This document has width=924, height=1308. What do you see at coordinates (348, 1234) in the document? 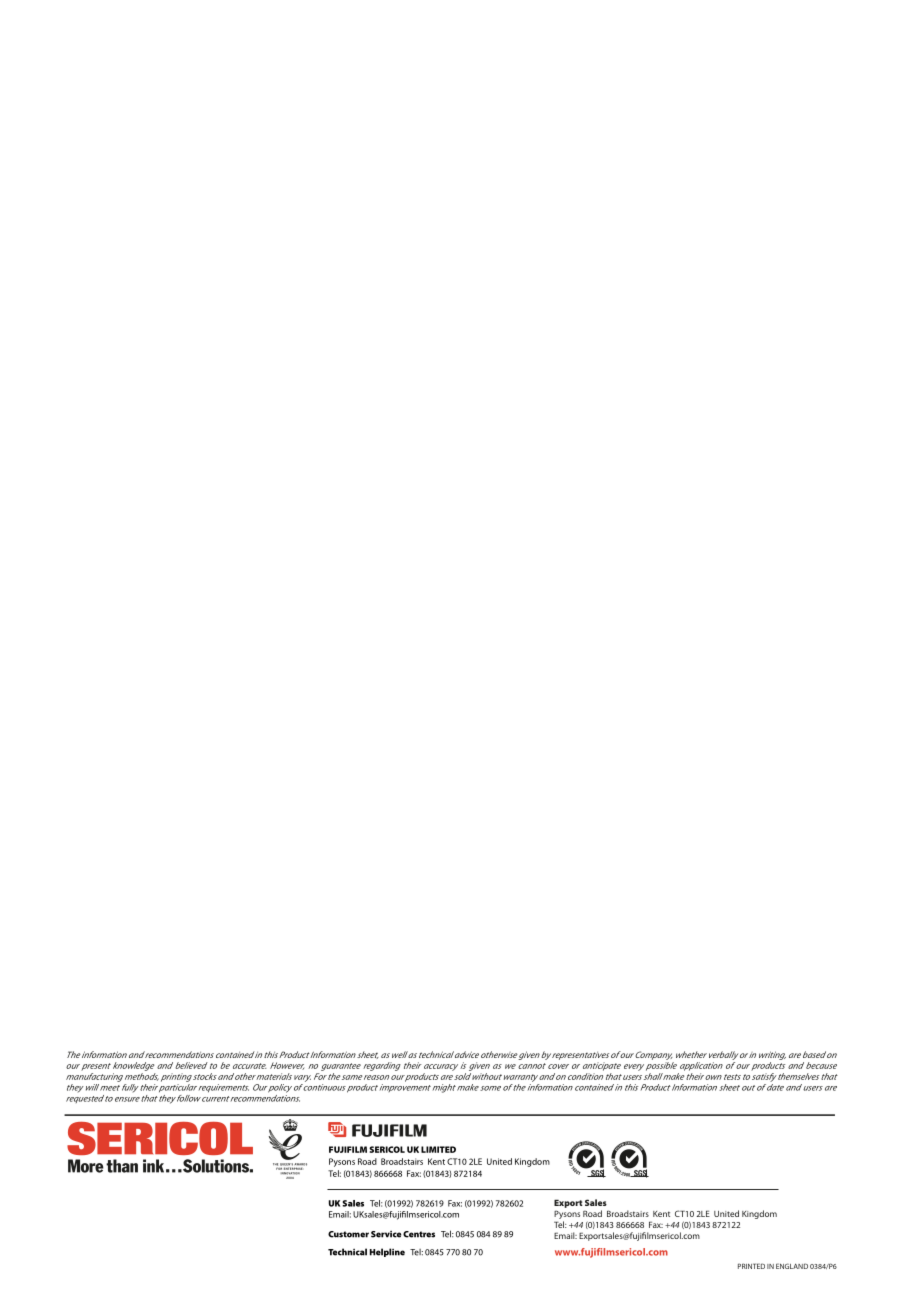
I see `Customer` at bounding box center [348, 1234].
